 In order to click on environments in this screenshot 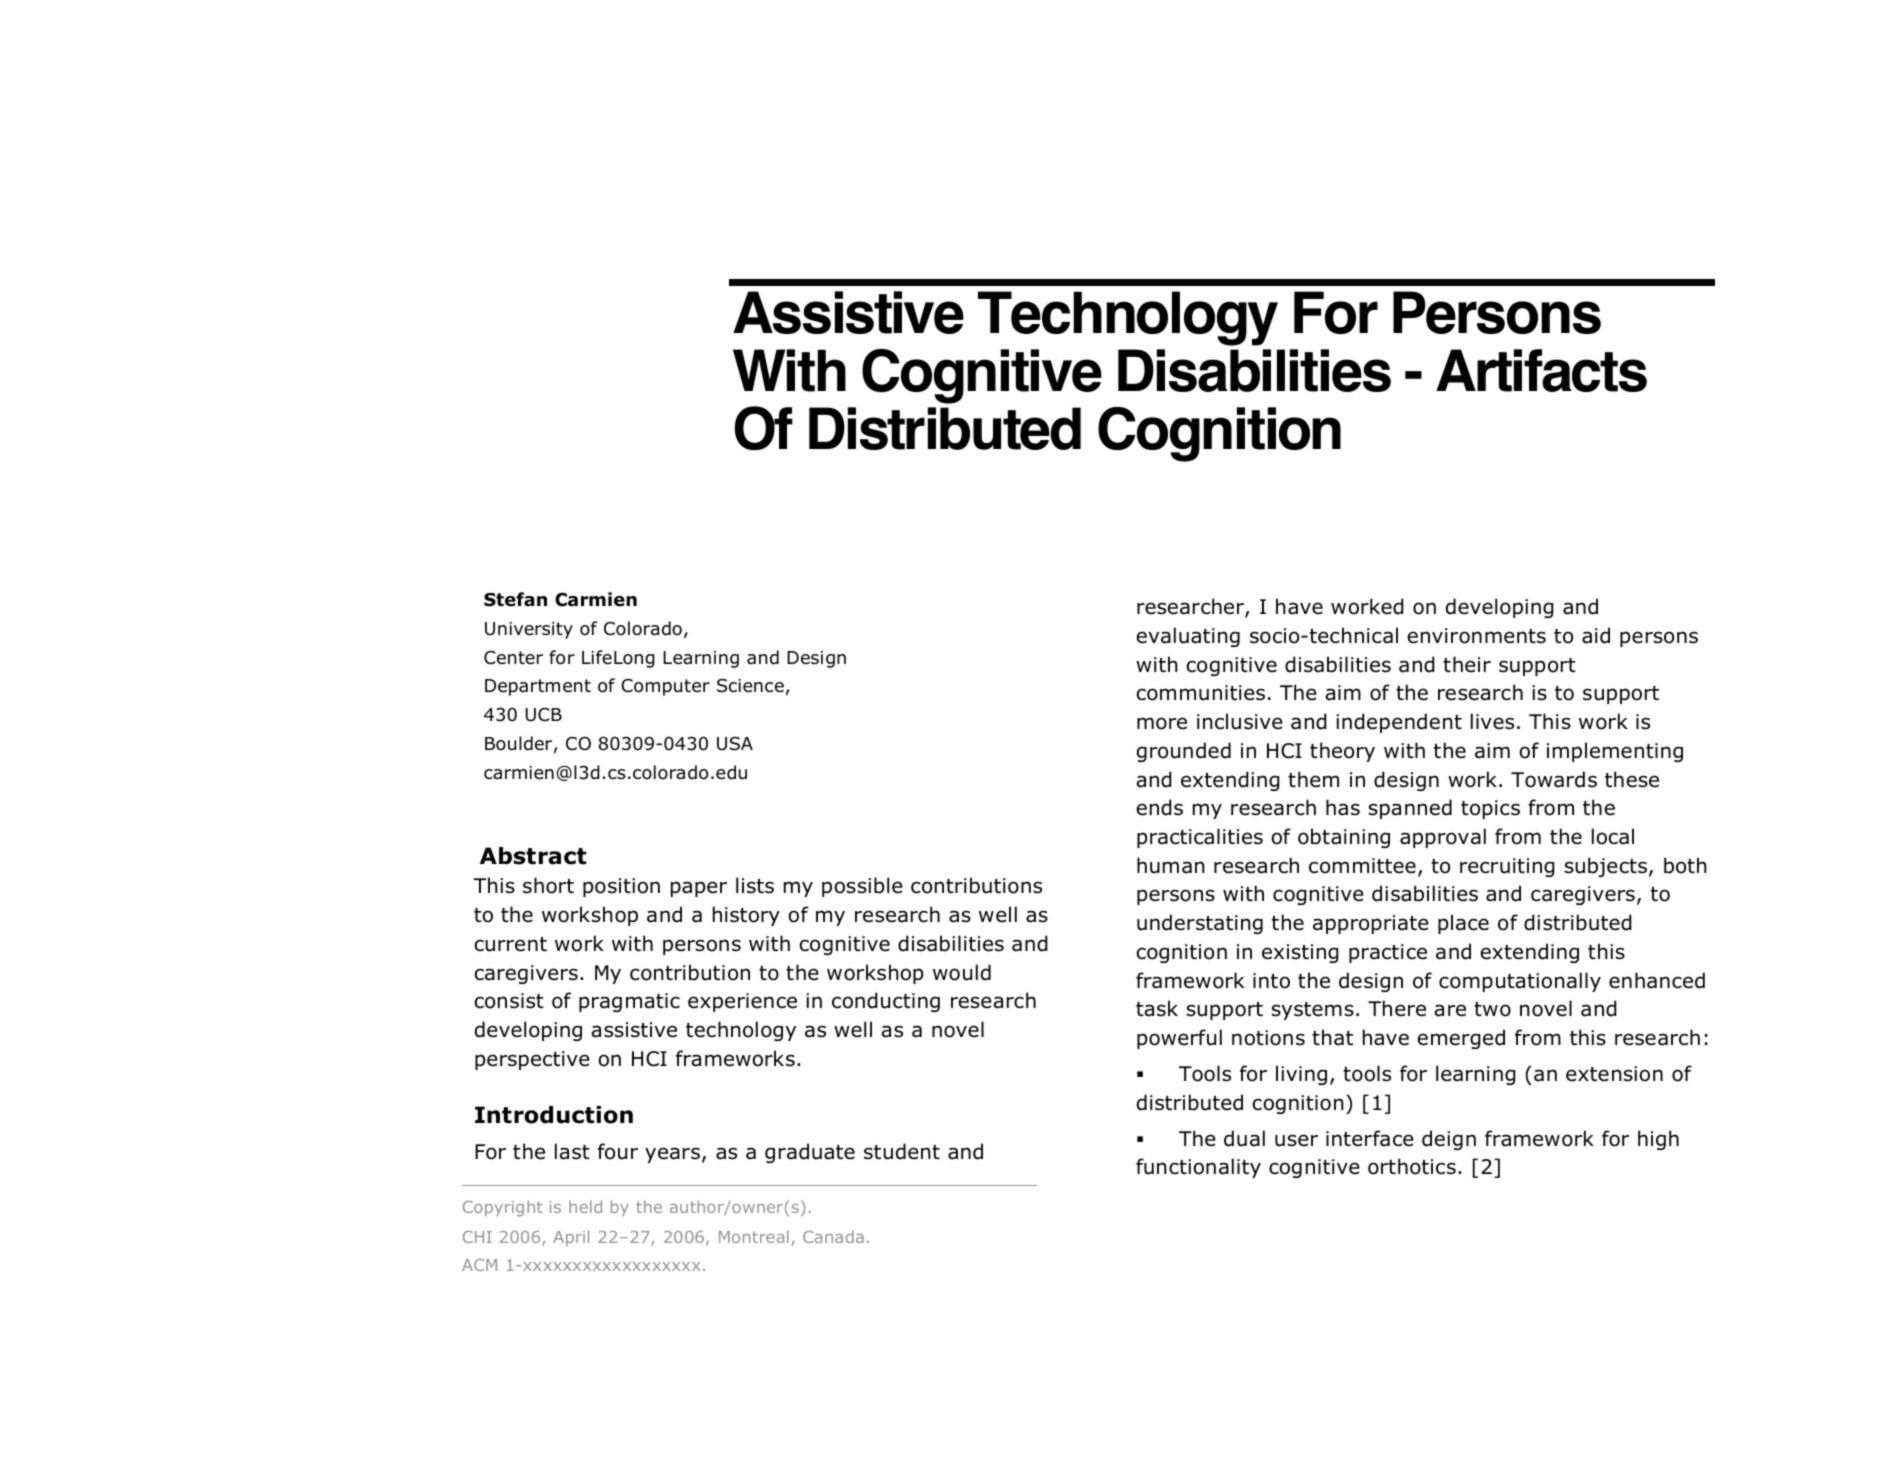, I will do `click(1476, 636)`.
